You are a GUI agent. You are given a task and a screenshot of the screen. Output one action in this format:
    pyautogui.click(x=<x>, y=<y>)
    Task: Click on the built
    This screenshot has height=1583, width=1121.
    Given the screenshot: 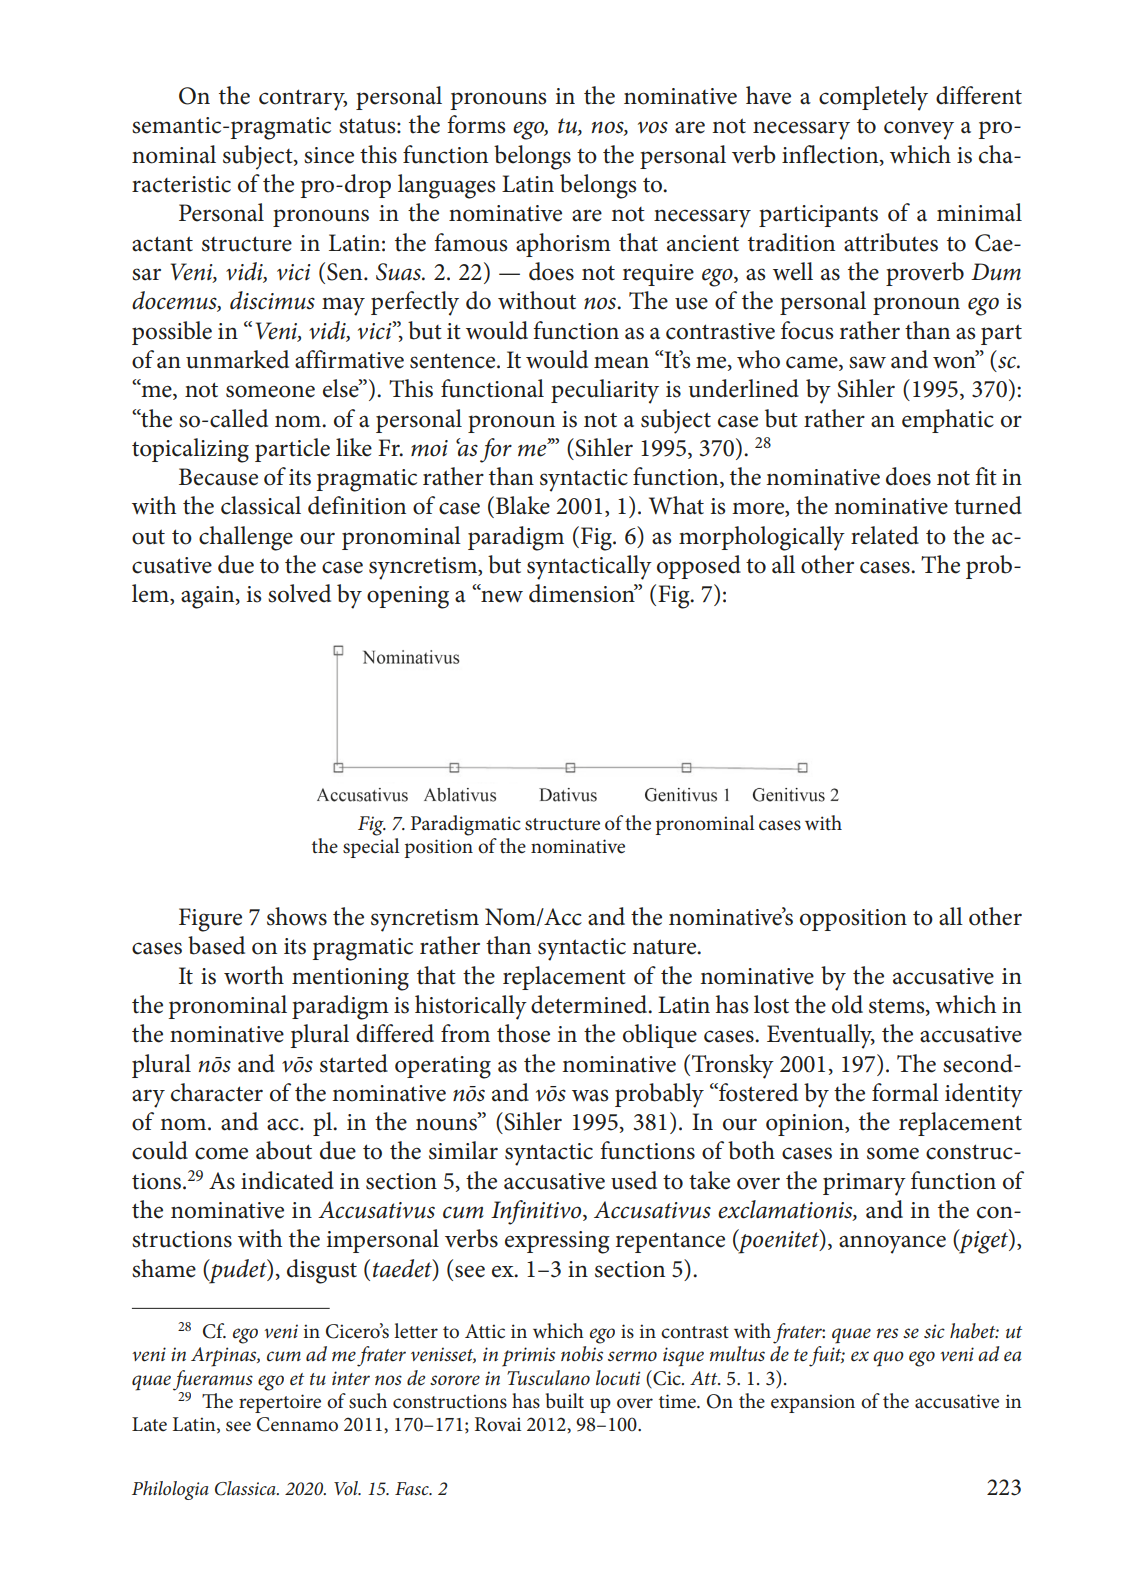 What is the action you would take?
    pyautogui.click(x=565, y=1401)
